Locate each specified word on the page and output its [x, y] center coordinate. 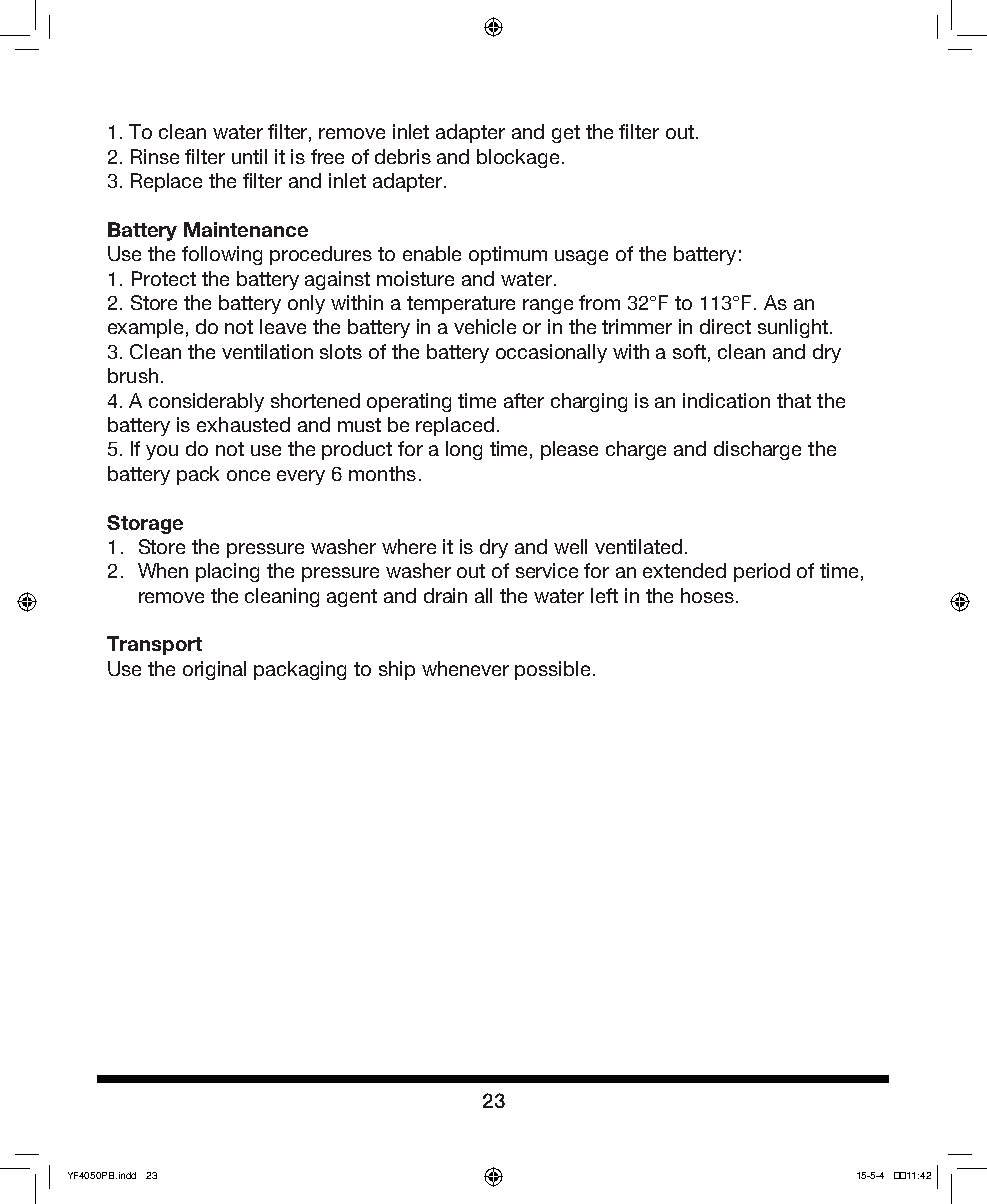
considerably [206, 402]
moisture [415, 278]
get [566, 134]
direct [725, 326]
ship [397, 670]
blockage [518, 158]
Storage [145, 524]
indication [726, 400]
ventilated [638, 546]
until [249, 156]
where [409, 546]
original [214, 670]
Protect [164, 278]
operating [409, 402]
